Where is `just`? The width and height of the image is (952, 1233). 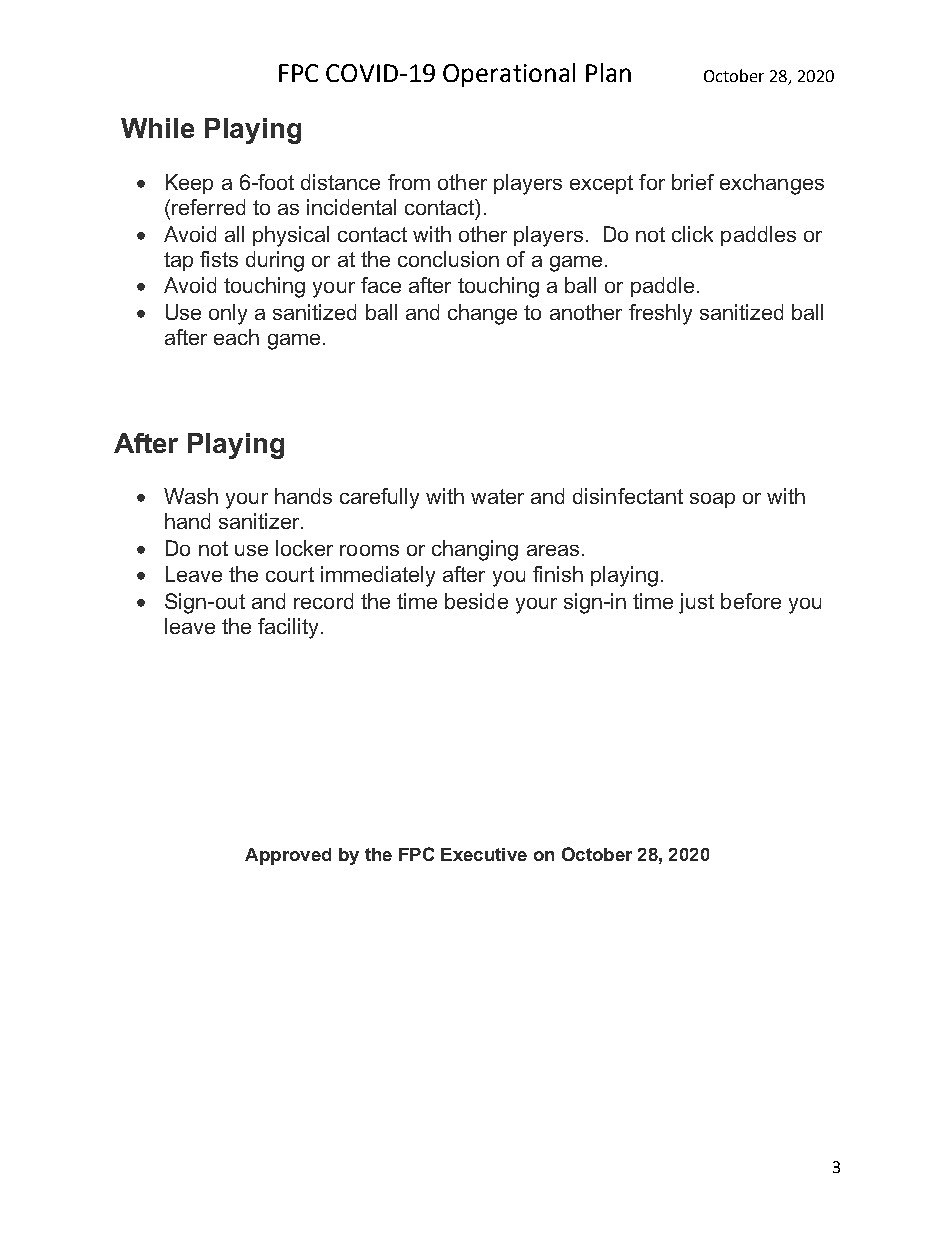
just is located at coordinates (696, 603).
